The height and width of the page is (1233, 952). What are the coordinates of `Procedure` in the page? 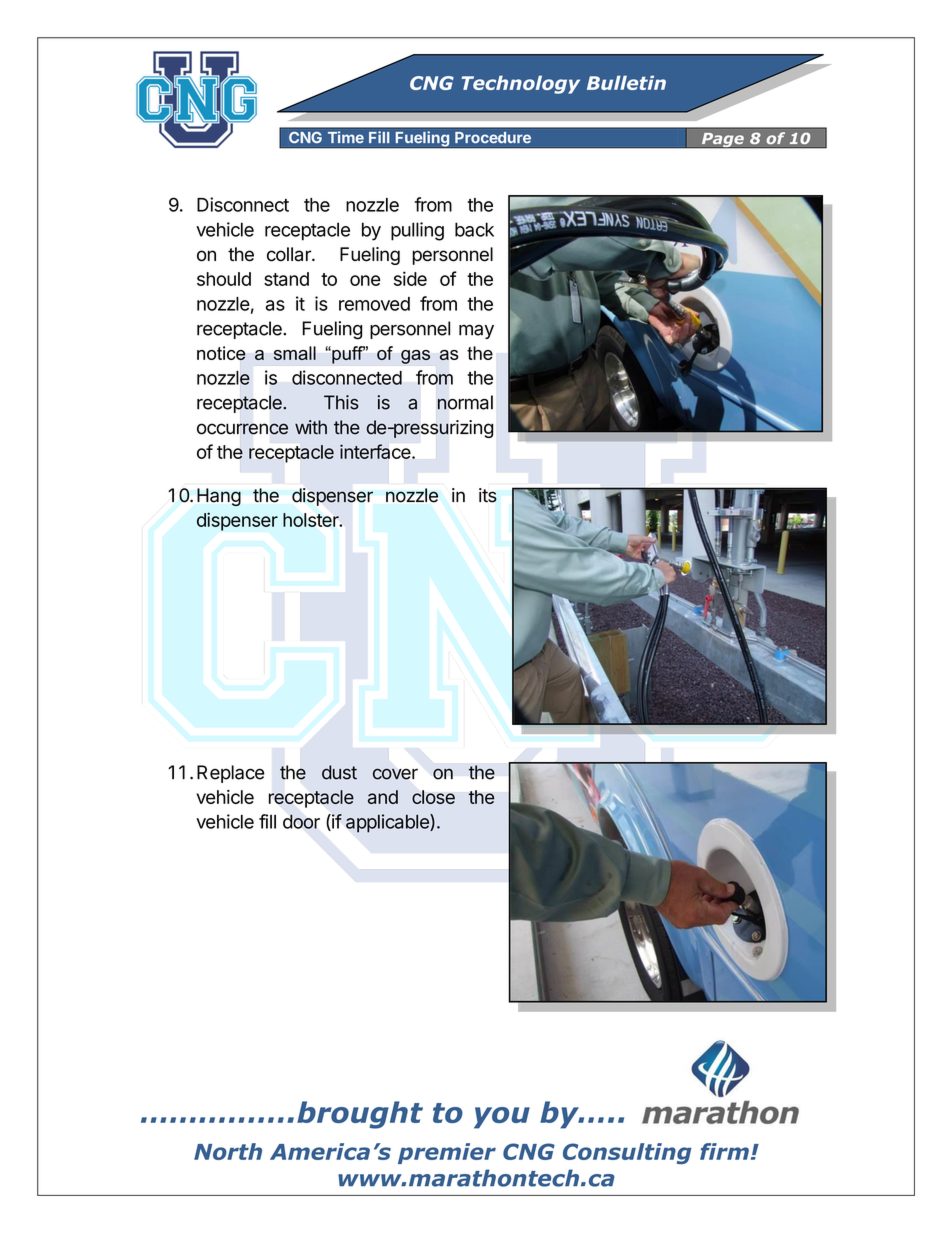 It's located at (493, 138).
